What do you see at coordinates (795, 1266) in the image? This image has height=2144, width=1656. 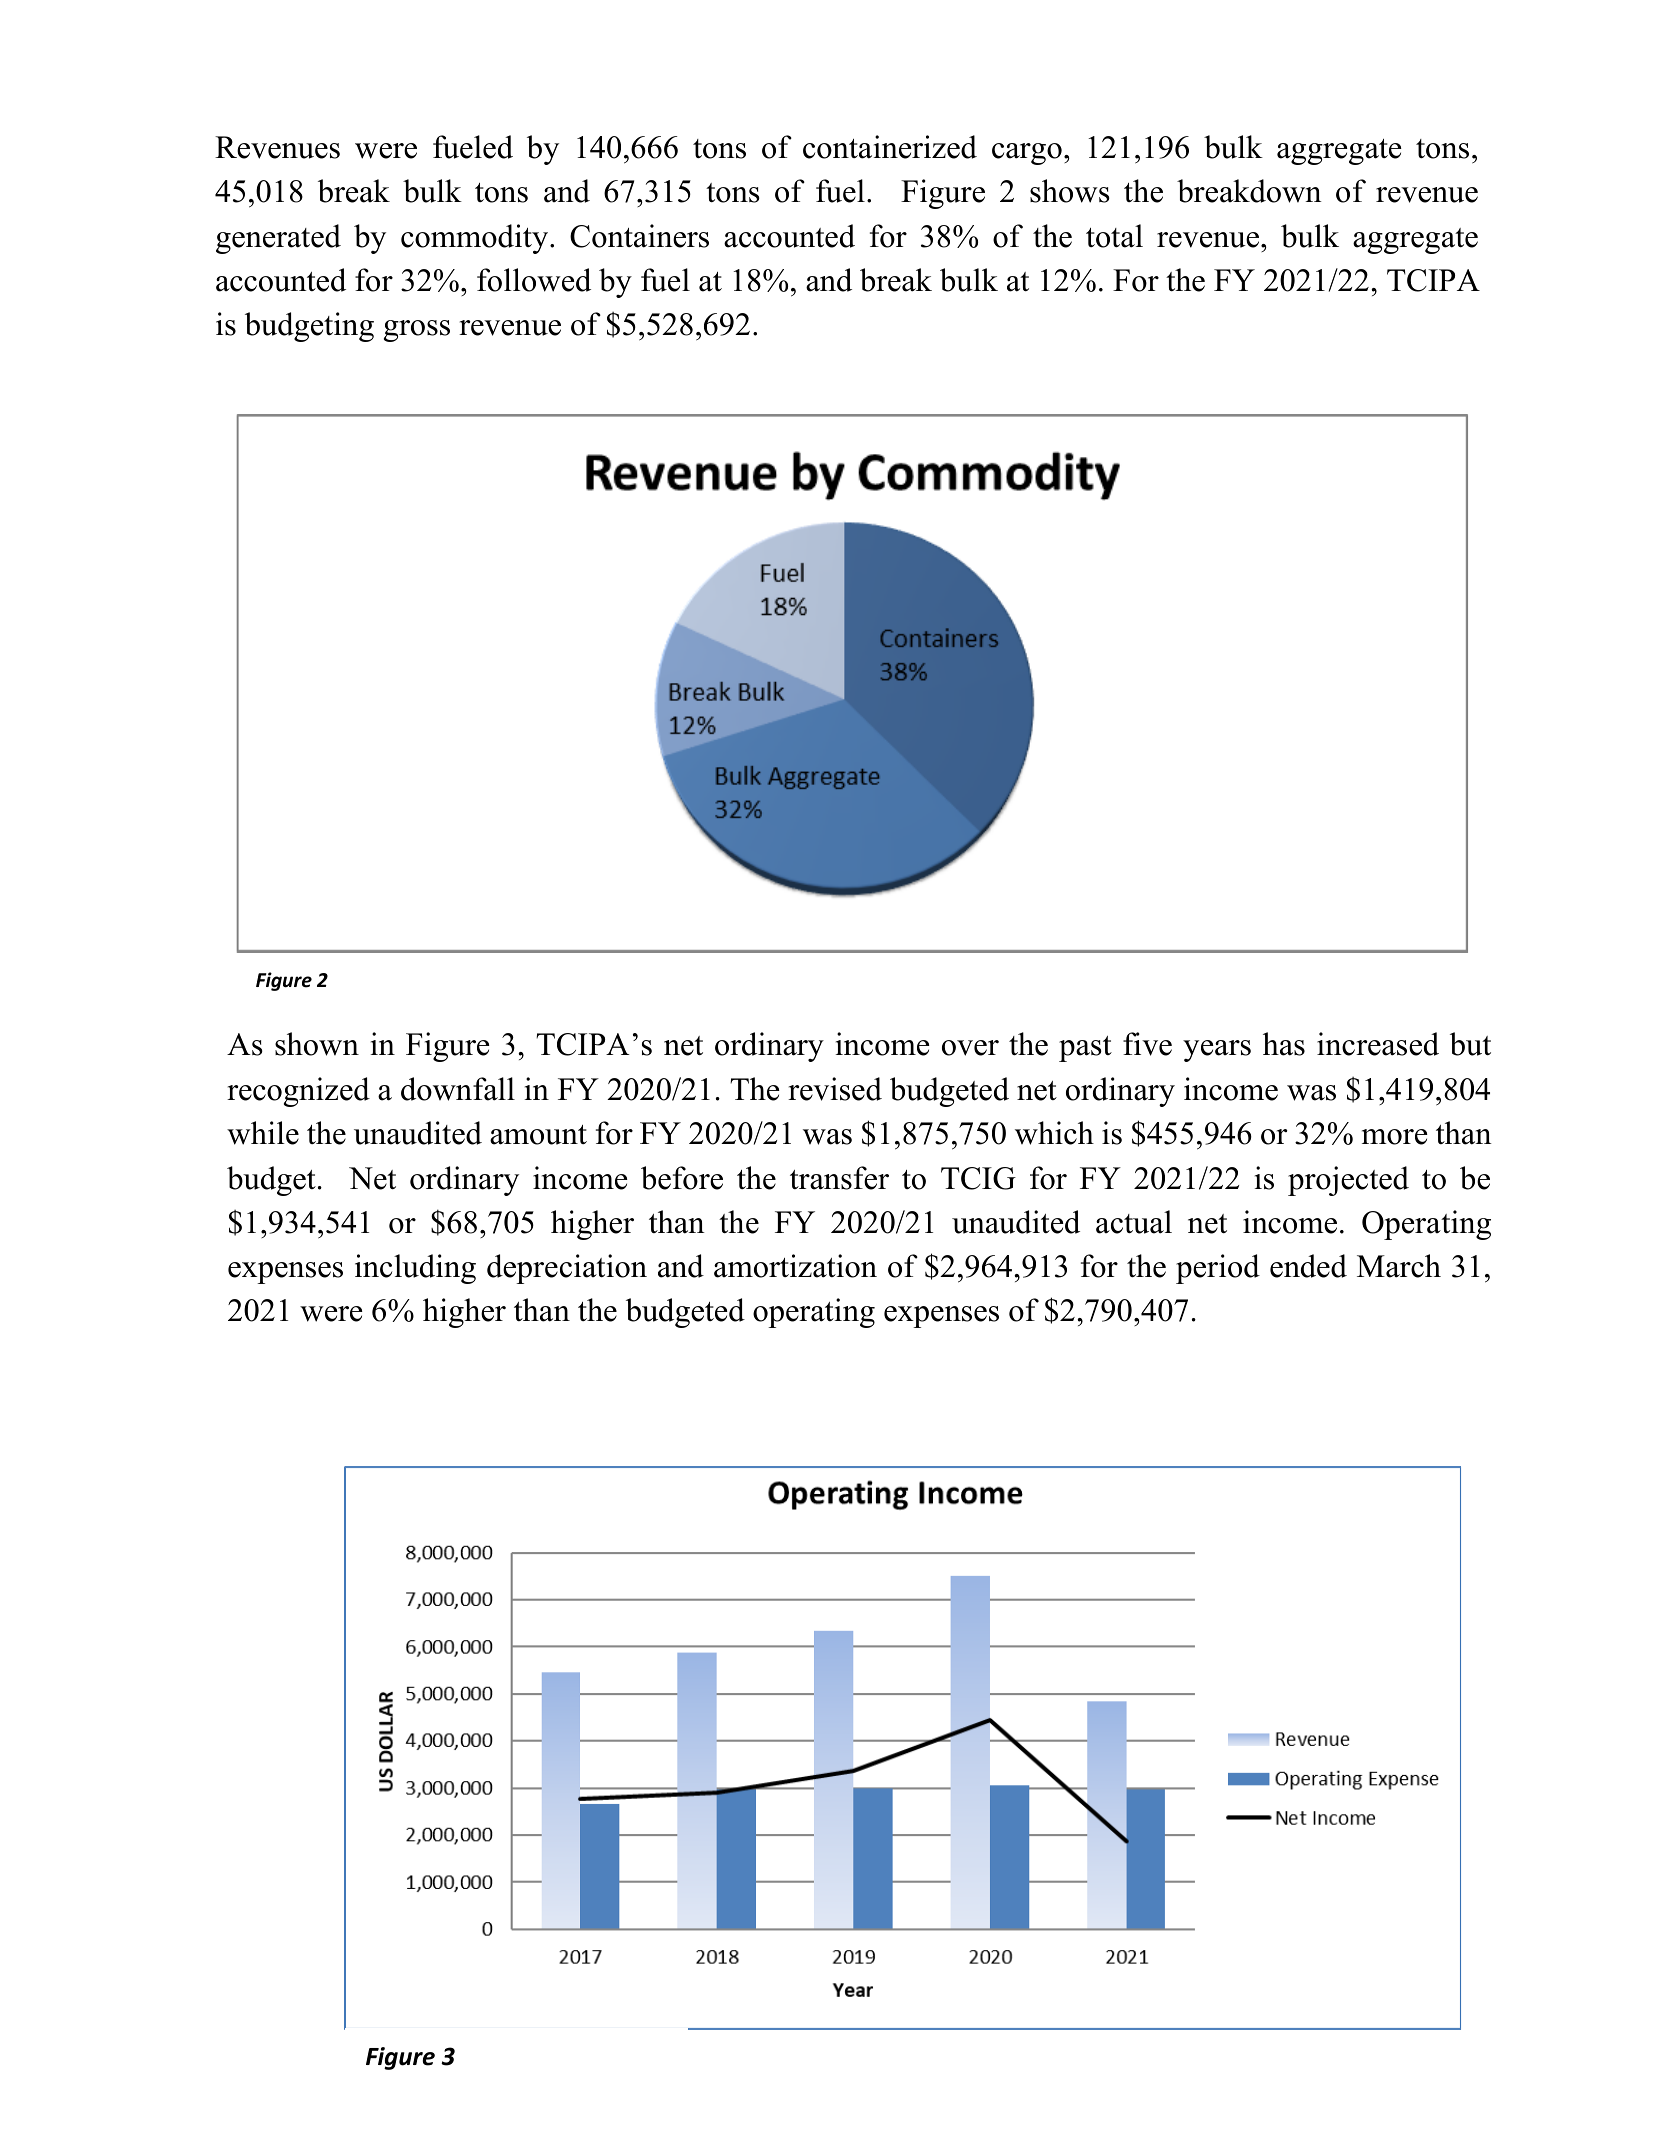 I see `amortization` at bounding box center [795, 1266].
